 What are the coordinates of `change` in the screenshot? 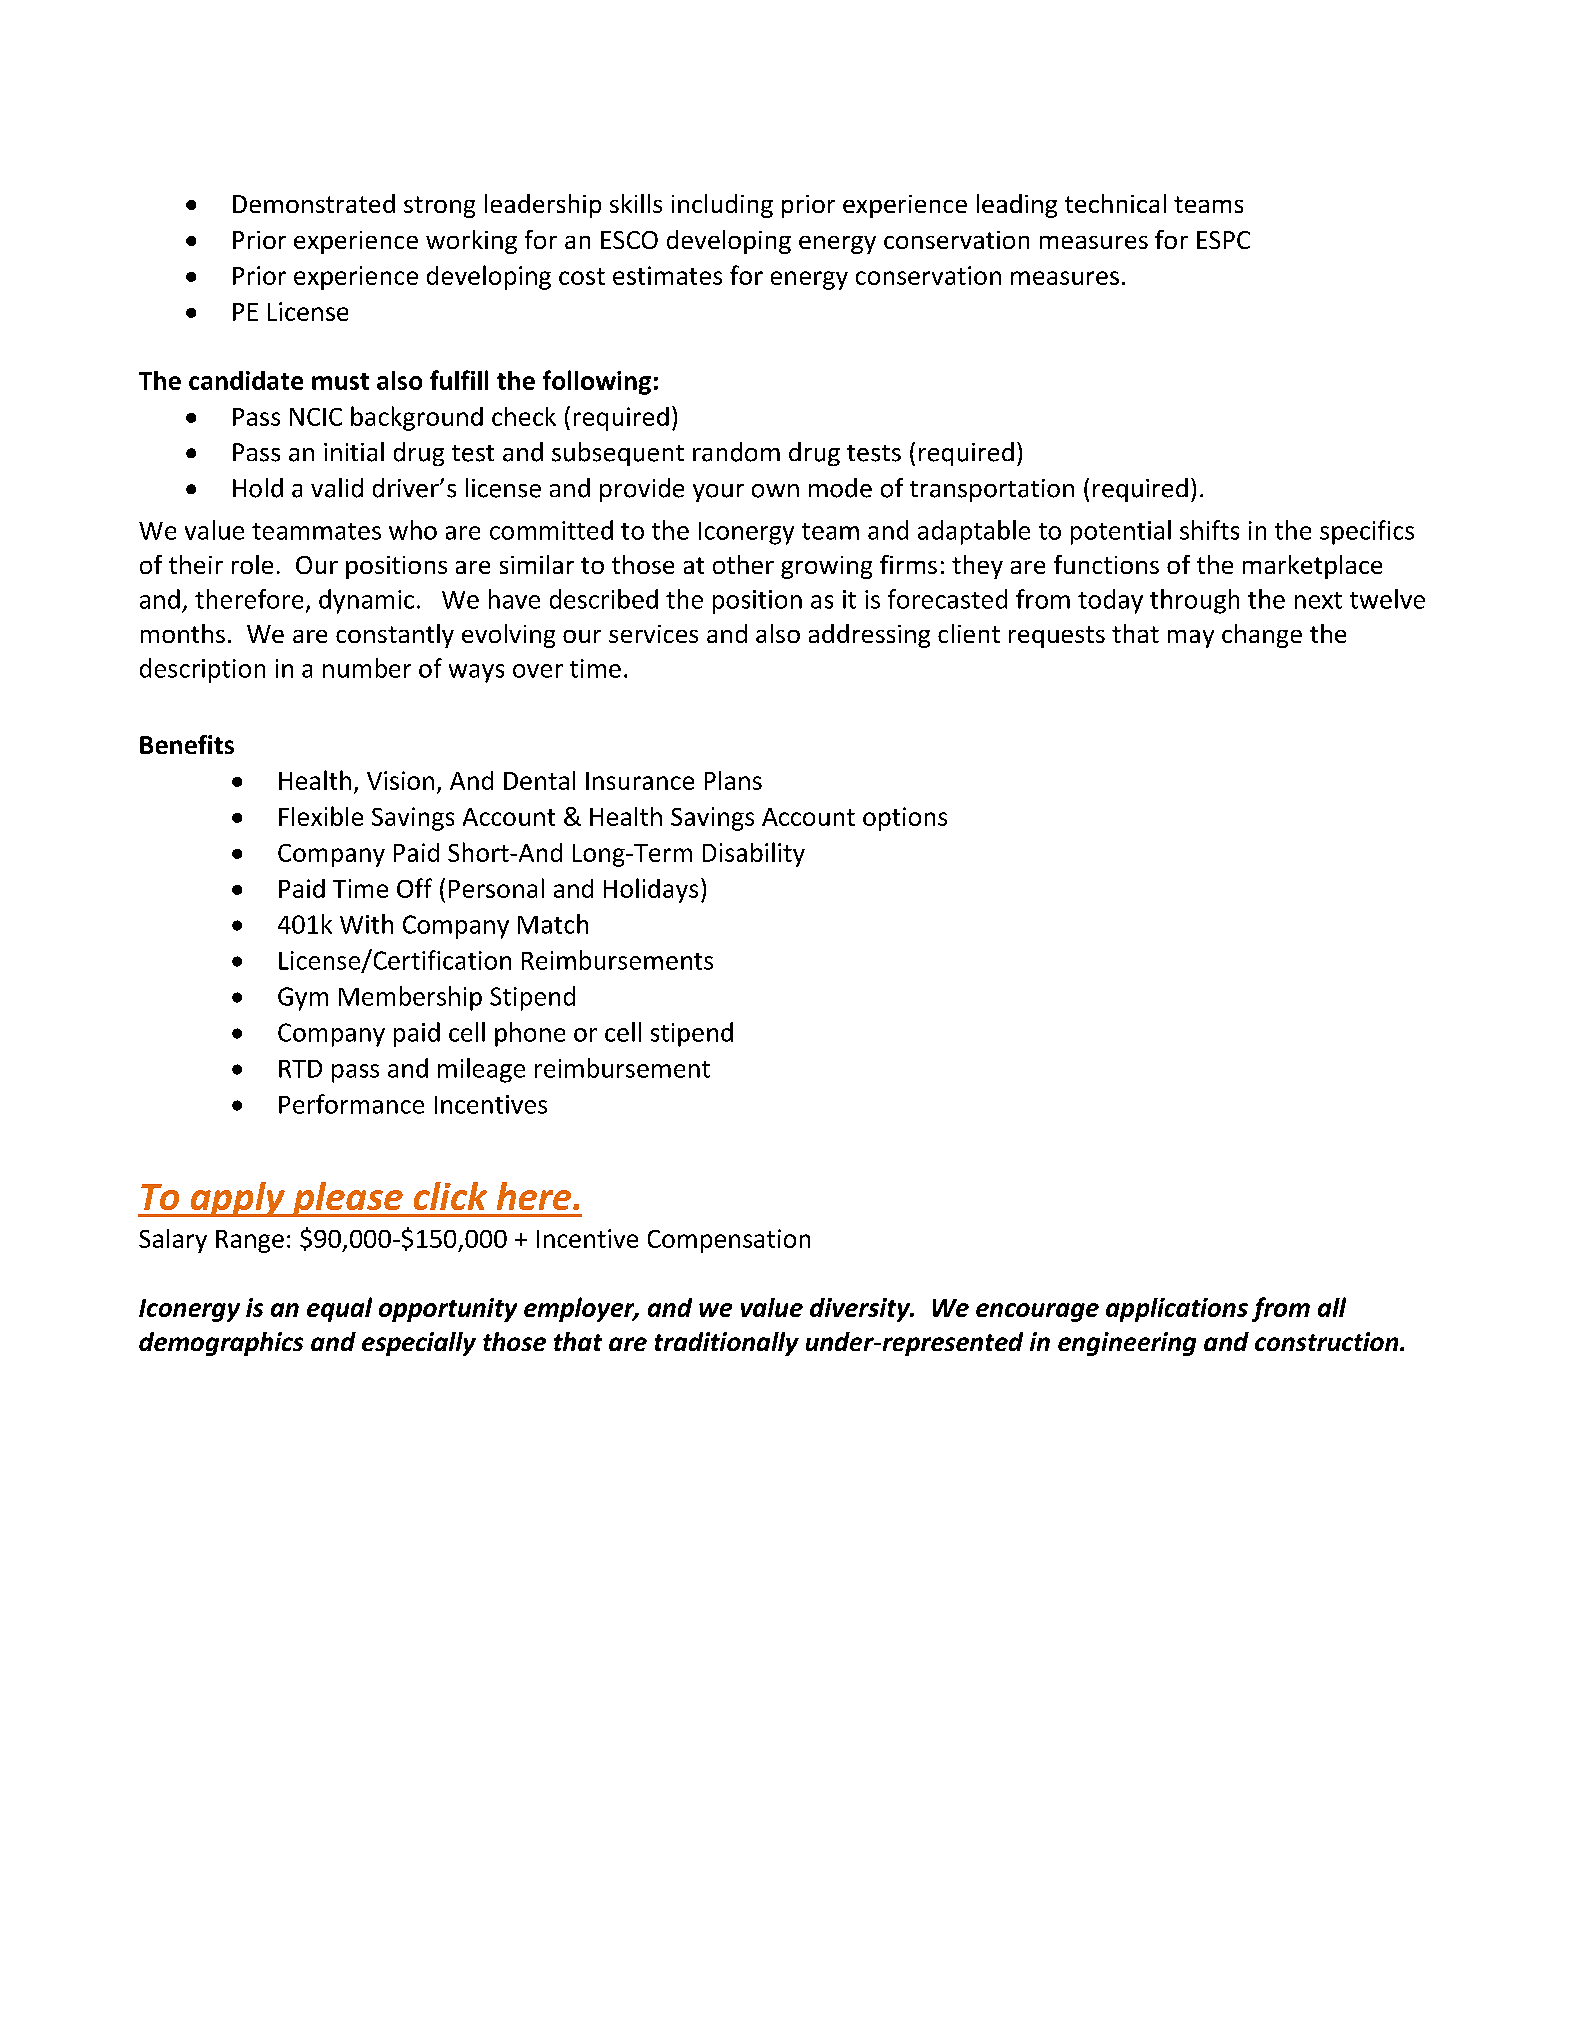 It's located at (1262, 636).
